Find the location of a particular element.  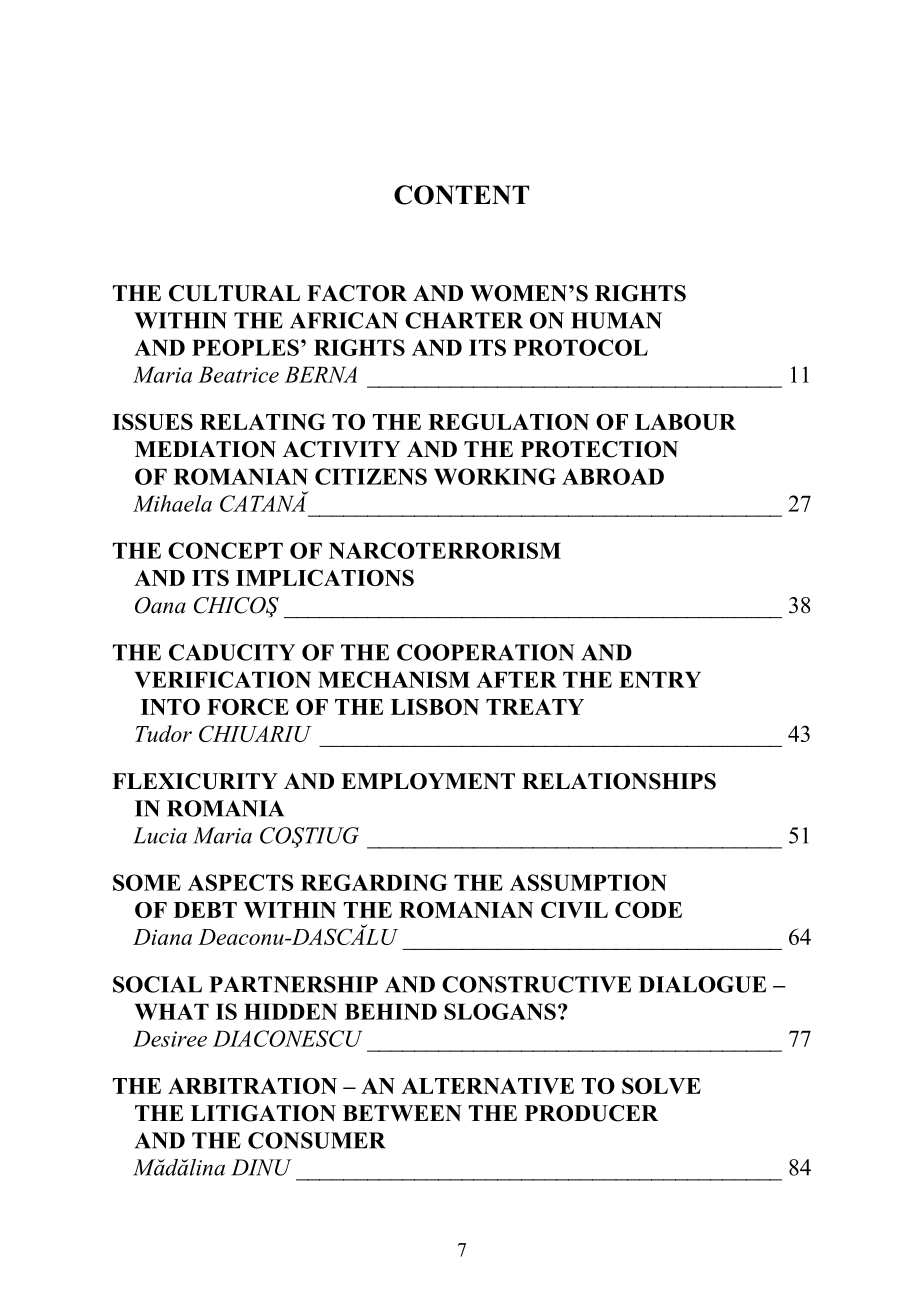

ARBITRATION is located at coordinates (252, 1086).
